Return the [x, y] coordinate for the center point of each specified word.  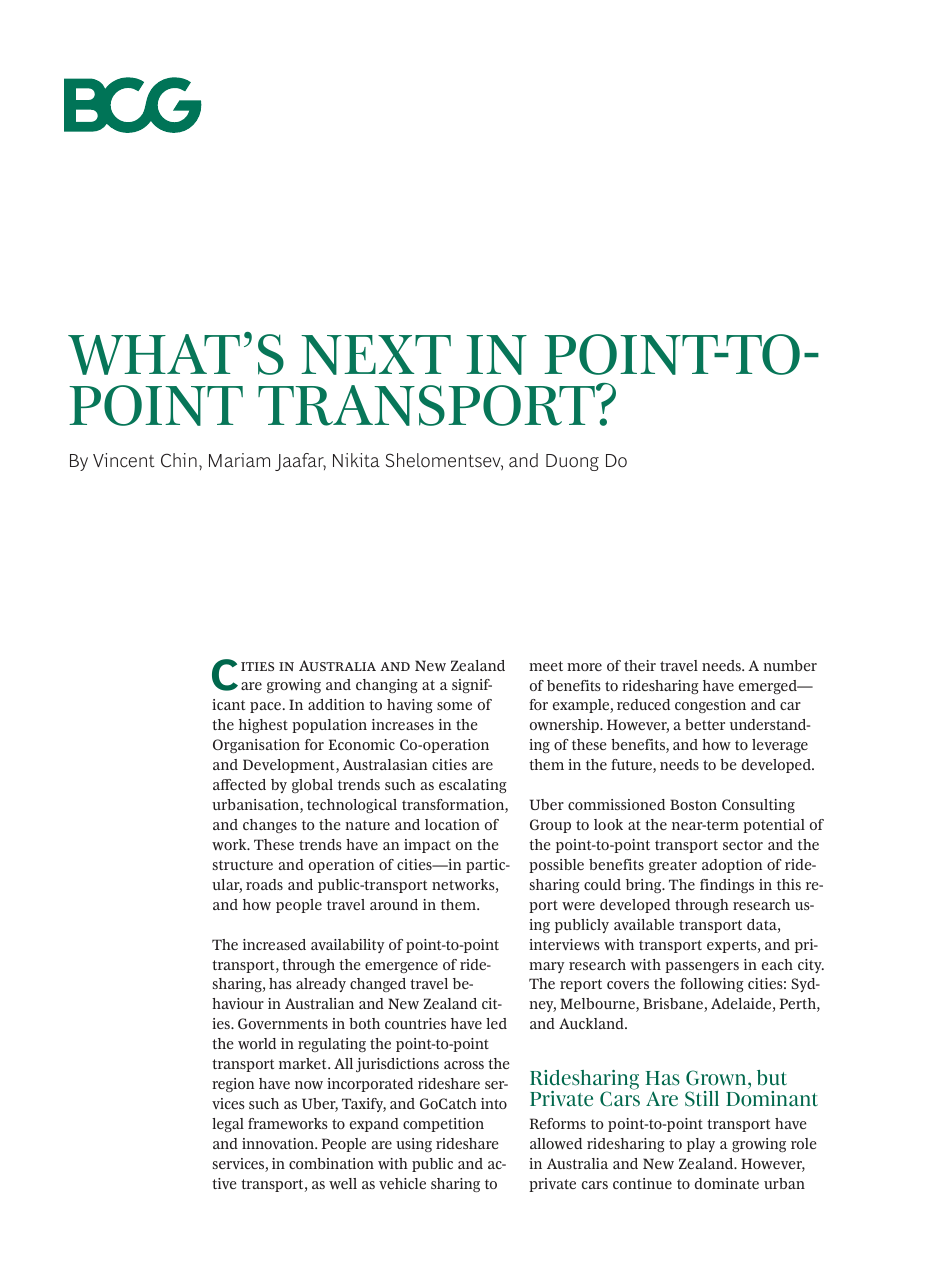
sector [743, 845]
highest [263, 726]
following [712, 985]
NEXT [376, 355]
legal [228, 1125]
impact [427, 846]
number [790, 665]
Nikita [356, 460]
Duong [572, 462]
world [257, 1043]
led [496, 1023]
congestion [710, 706]
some [454, 706]
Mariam [239, 460]
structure [243, 865]
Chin [179, 460]
